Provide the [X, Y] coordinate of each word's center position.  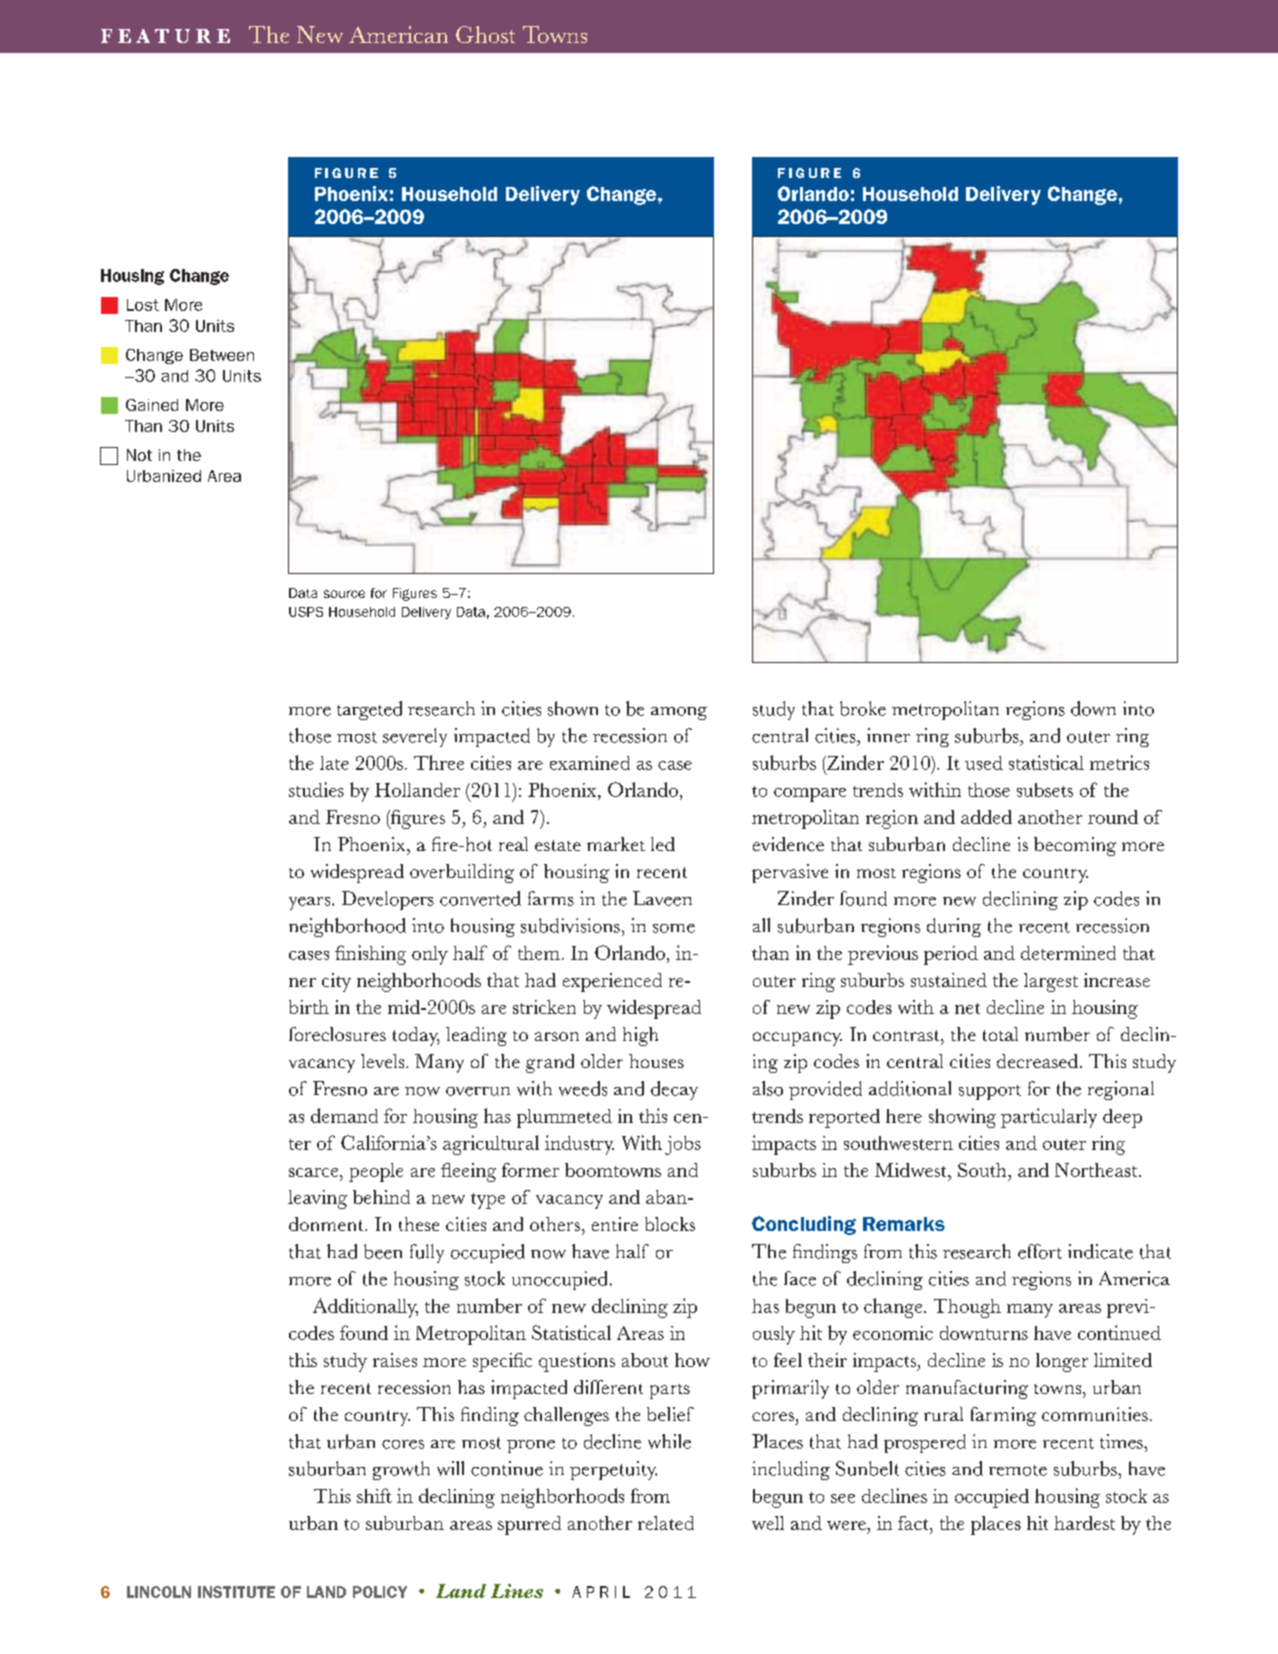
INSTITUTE [236, 1592]
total [1000, 1034]
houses [656, 1061]
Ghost [485, 34]
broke [863, 708]
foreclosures [337, 1034]
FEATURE [165, 36]
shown [573, 708]
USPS [306, 612]
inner [888, 735]
